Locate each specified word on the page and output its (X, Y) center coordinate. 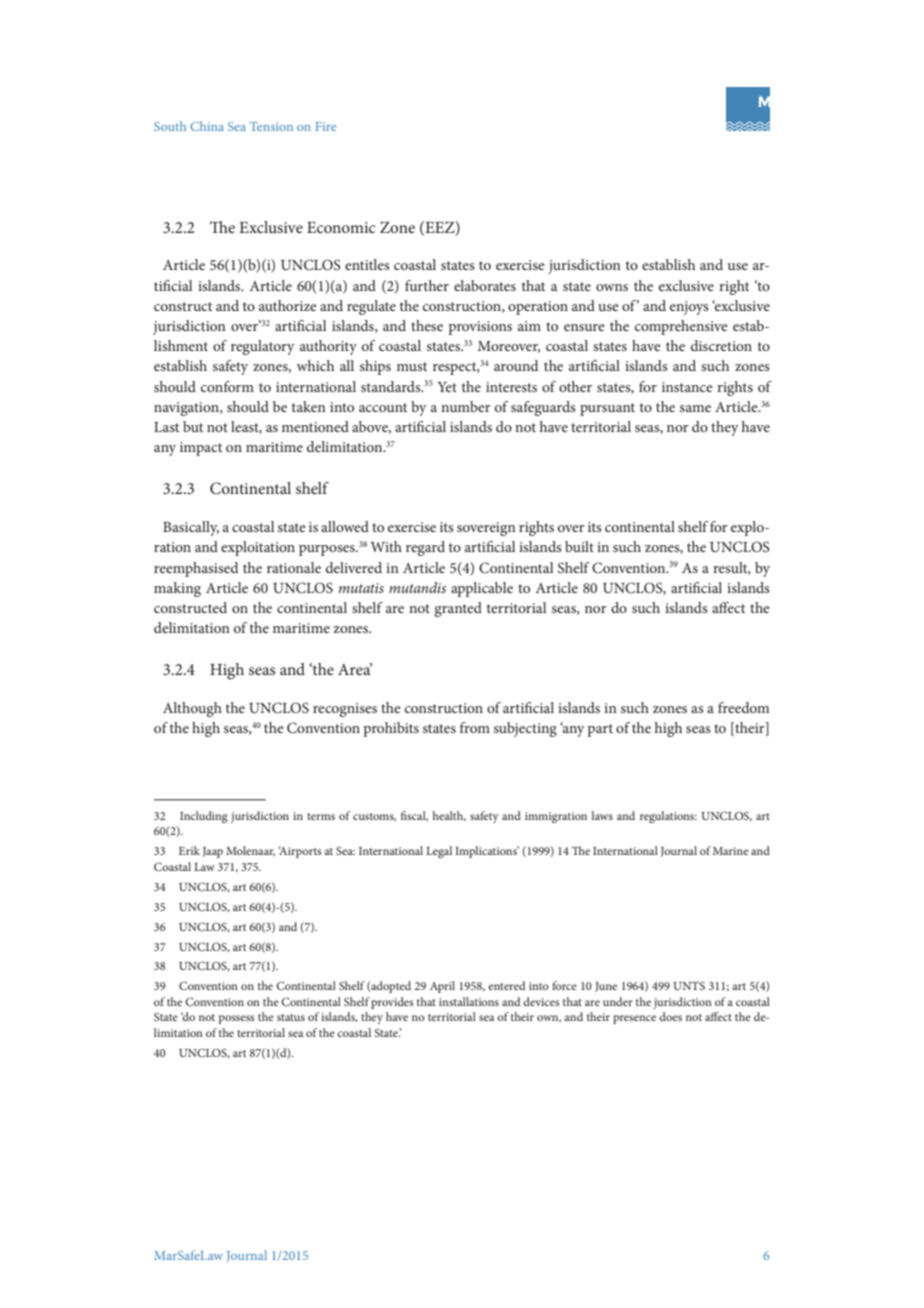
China (207, 126)
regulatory (263, 347)
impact (201, 449)
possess (237, 1019)
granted (458, 609)
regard (425, 548)
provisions (480, 328)
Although (192, 709)
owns (612, 287)
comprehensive (681, 327)
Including (204, 817)
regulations (668, 817)
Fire (326, 126)
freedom (743, 707)
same (695, 408)
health (449, 816)
